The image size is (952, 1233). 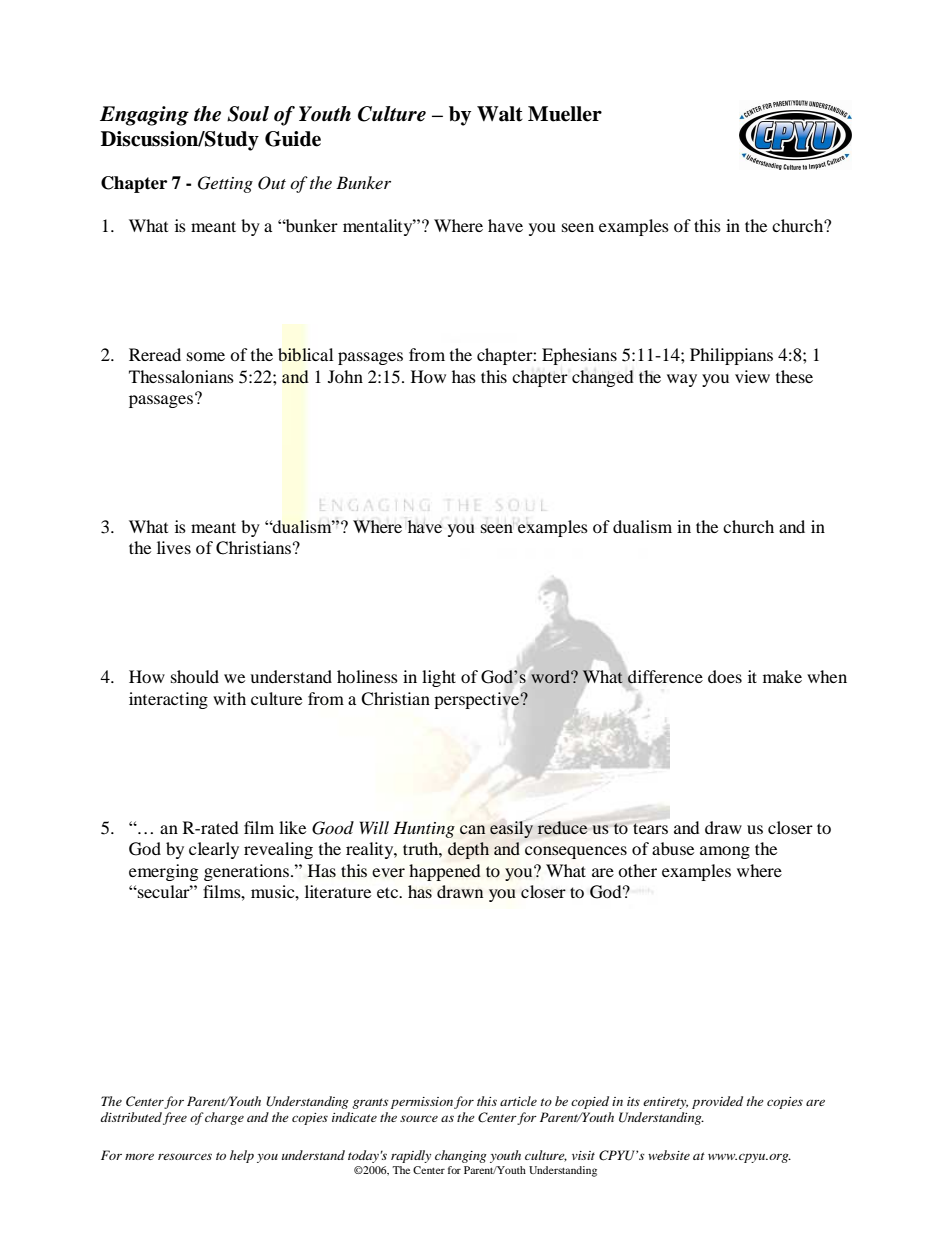 What do you see at coordinates (725, 676) in the page?
I see `does` at bounding box center [725, 676].
